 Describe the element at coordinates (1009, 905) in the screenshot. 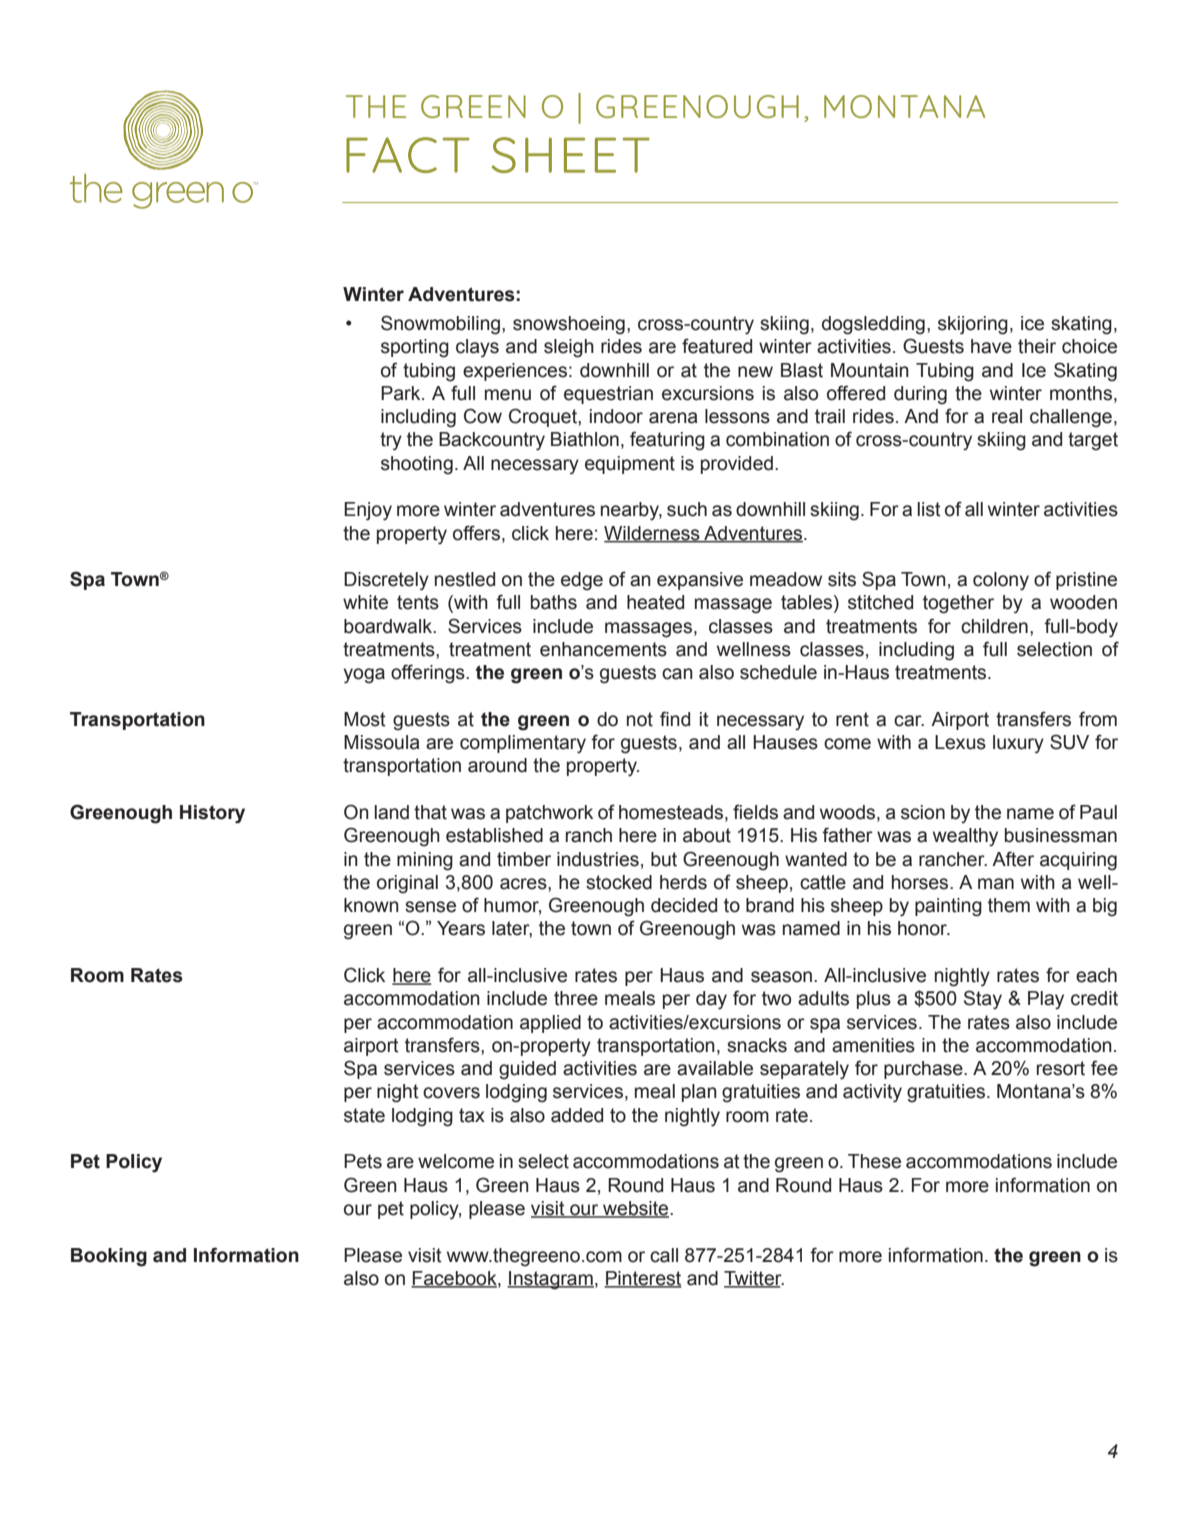

I see `them` at that location.
